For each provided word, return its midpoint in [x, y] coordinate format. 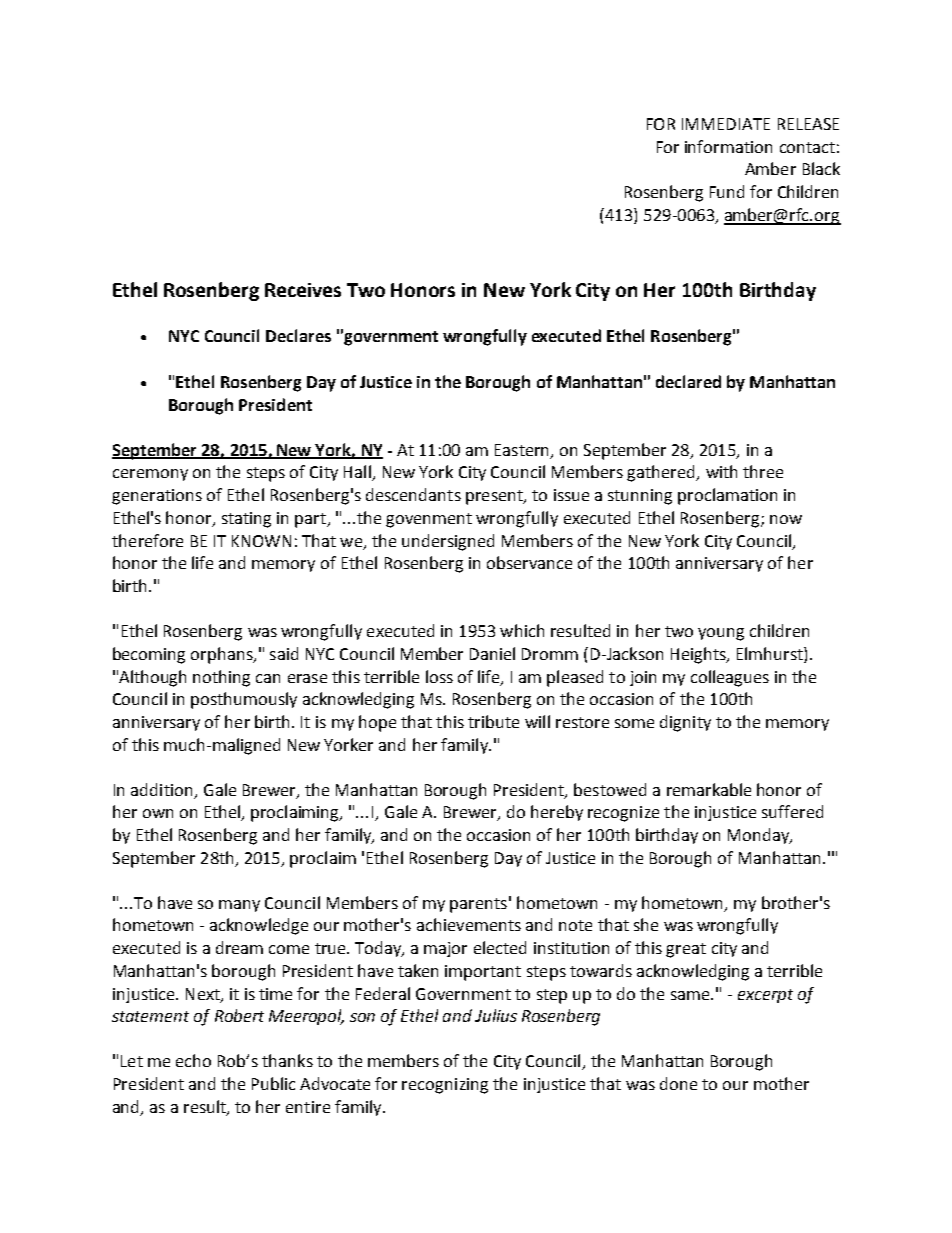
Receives [303, 290]
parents [478, 905]
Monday [760, 836]
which [522, 630]
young [721, 634]
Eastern [521, 450]
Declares [298, 335]
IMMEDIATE [726, 124]
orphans [223, 655]
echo [193, 1060]
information [728, 146]
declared [688, 381]
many [239, 906]
